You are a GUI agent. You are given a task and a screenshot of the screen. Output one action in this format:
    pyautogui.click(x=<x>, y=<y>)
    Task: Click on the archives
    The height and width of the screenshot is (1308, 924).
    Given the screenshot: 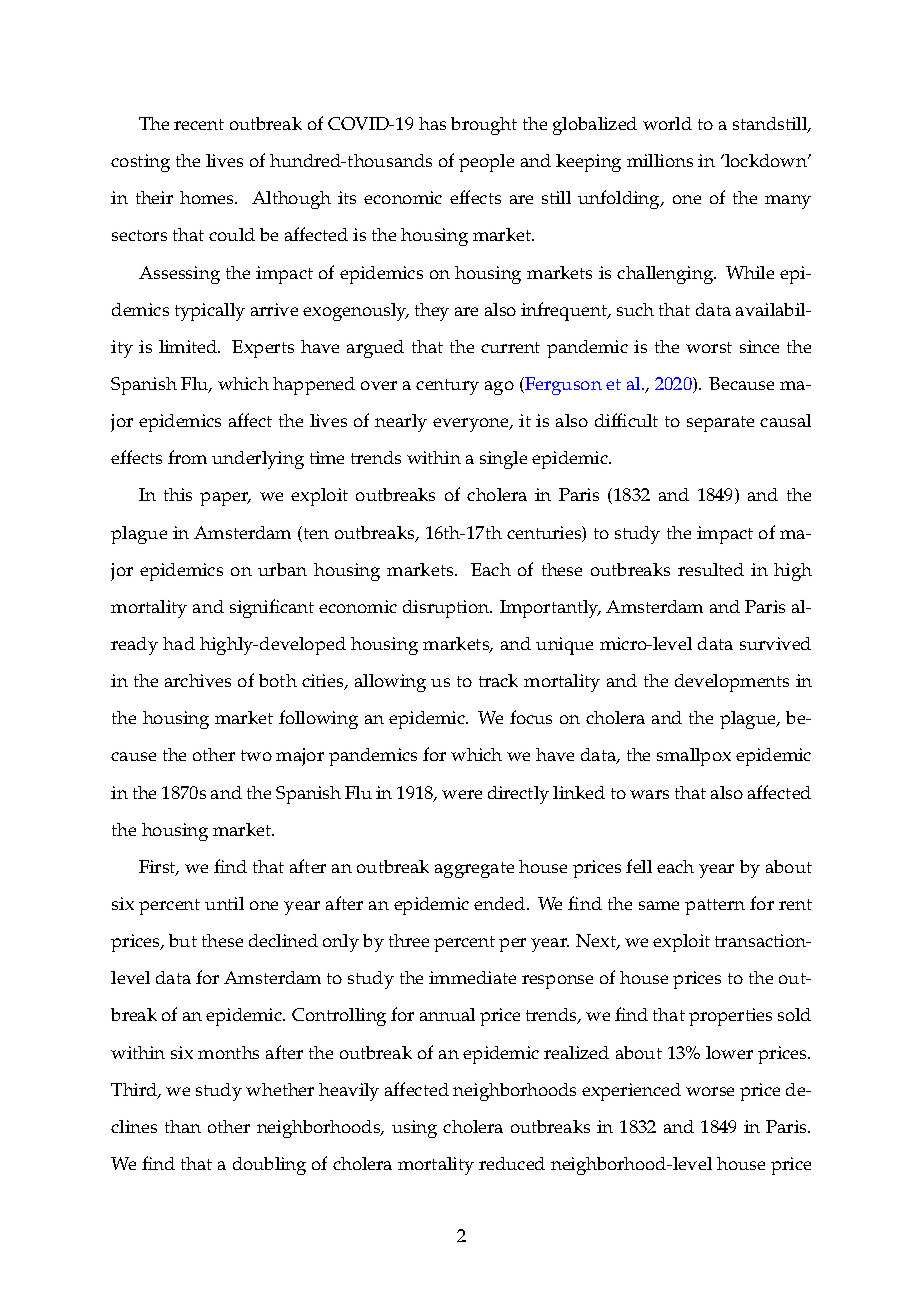 What is the action you would take?
    pyautogui.click(x=198, y=680)
